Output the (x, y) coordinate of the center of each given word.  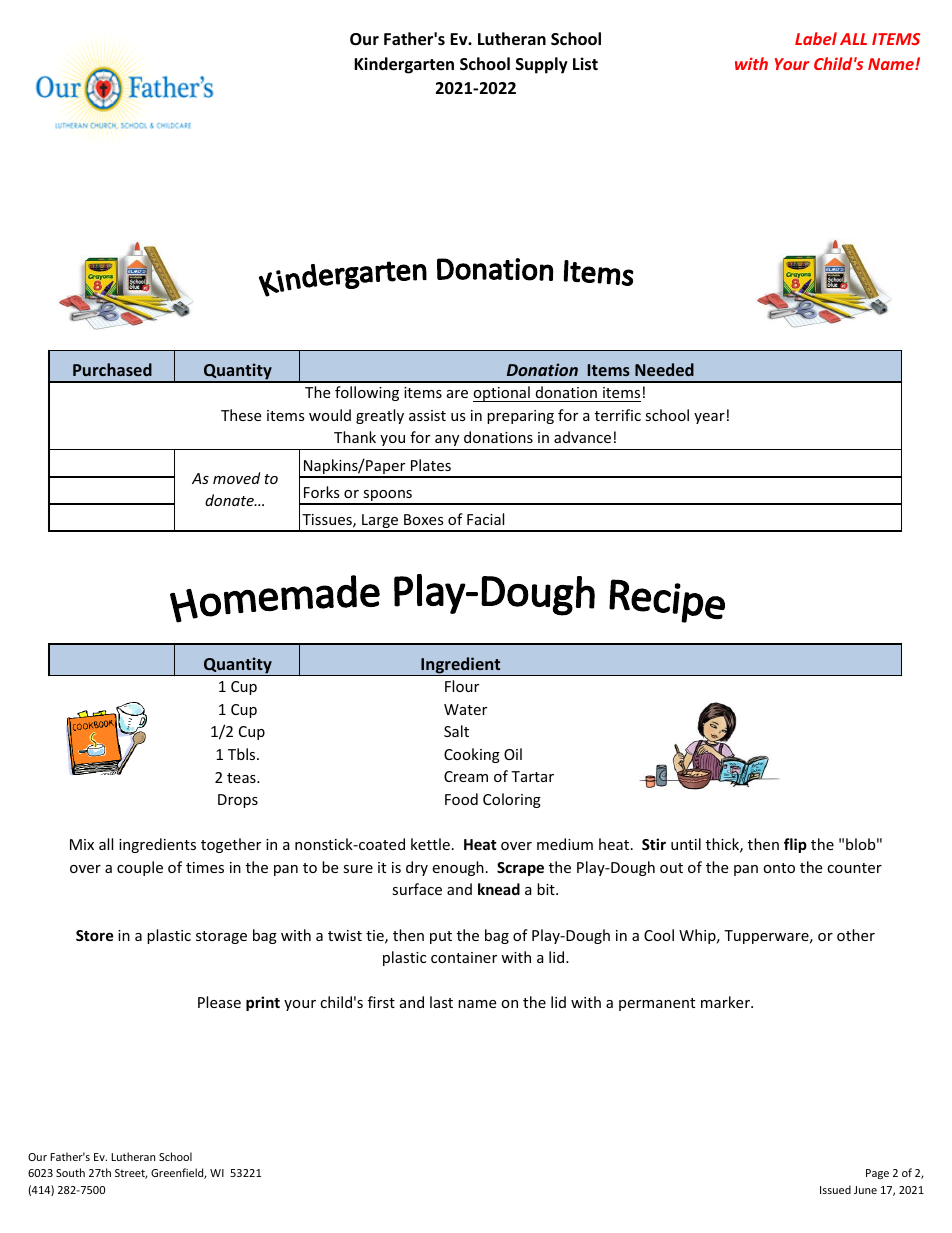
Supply (542, 65)
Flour (462, 686)
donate (230, 500)
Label (816, 38)
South (70, 1172)
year (709, 418)
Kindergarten (404, 65)
